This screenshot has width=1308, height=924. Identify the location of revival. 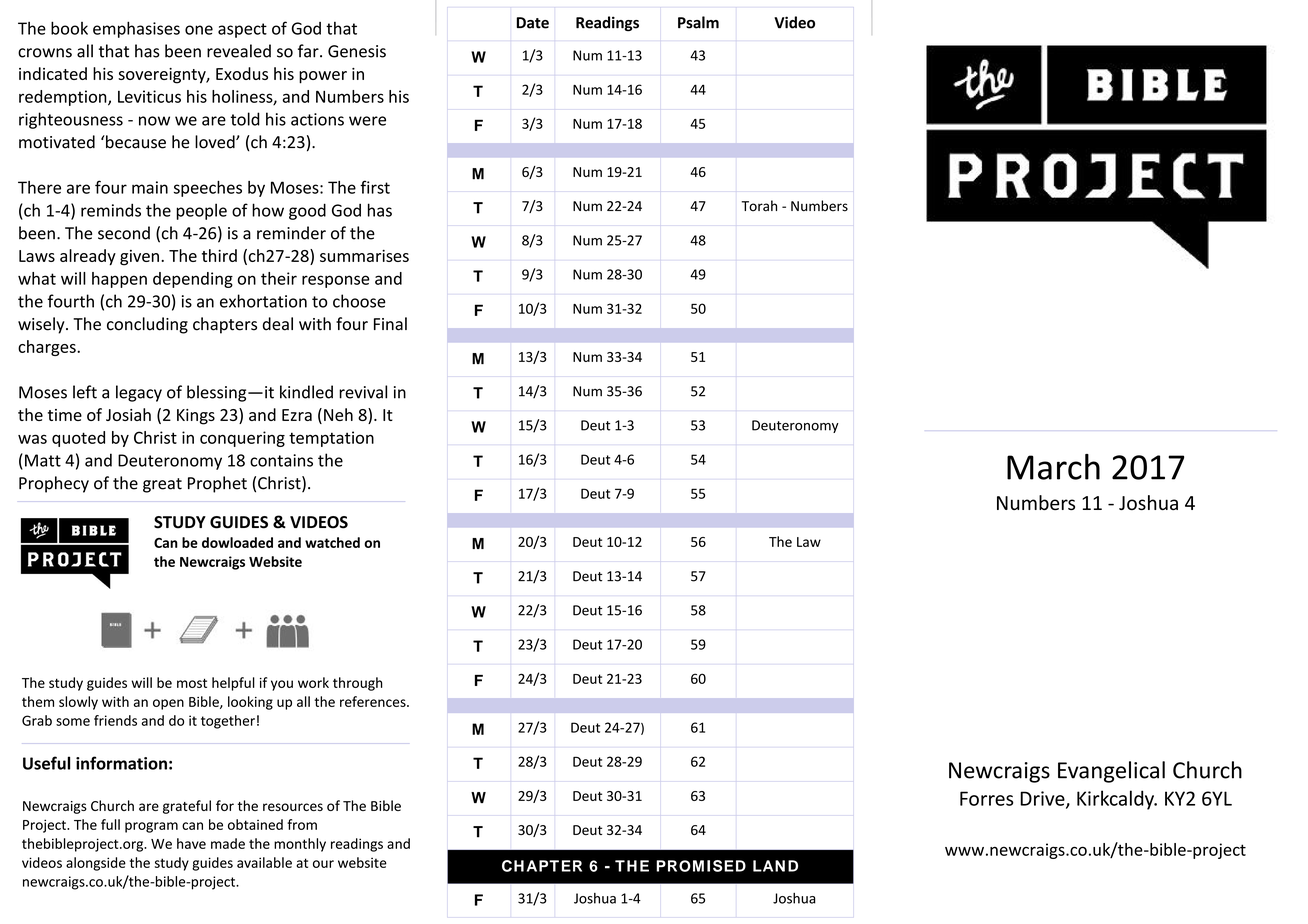
(363, 392).
